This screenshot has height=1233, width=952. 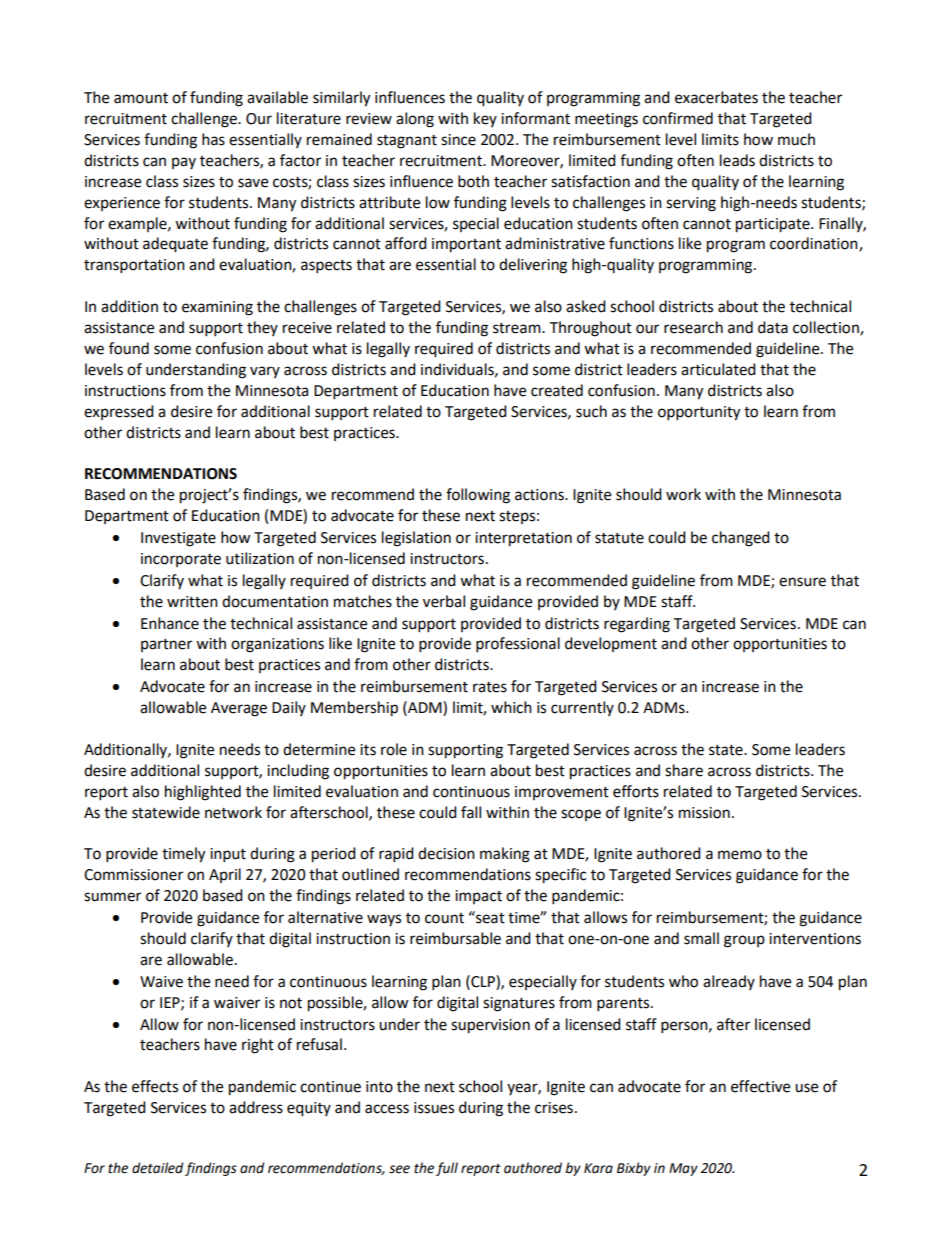 What do you see at coordinates (458, 140) in the screenshot?
I see `since` at bounding box center [458, 140].
